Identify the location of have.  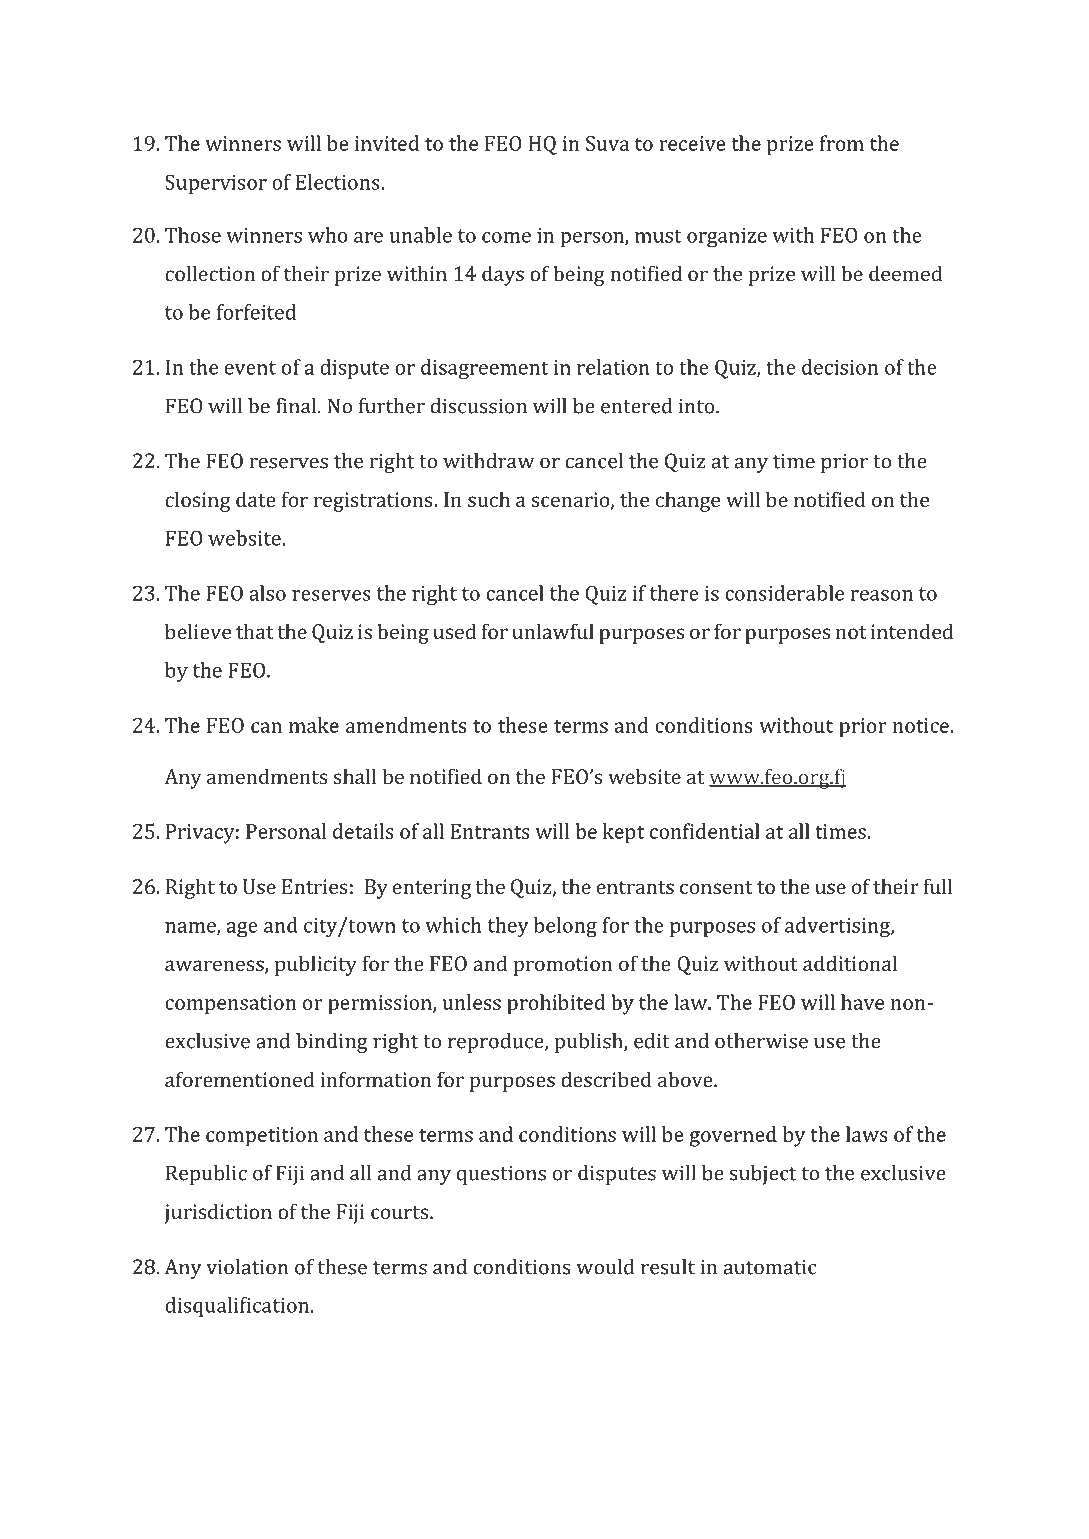
(862, 1002).
